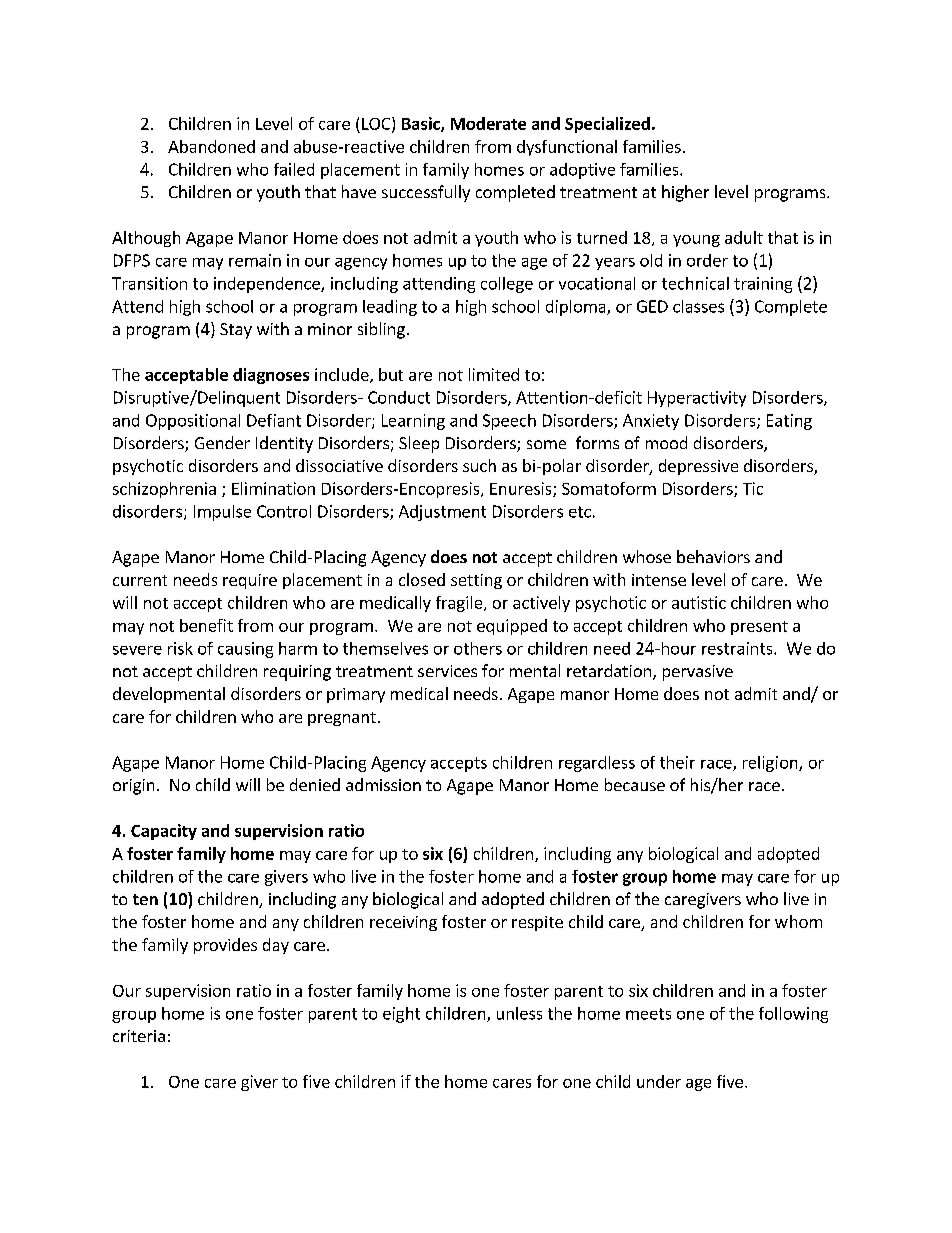 The image size is (952, 1233). I want to click on Specialized, so click(607, 125).
